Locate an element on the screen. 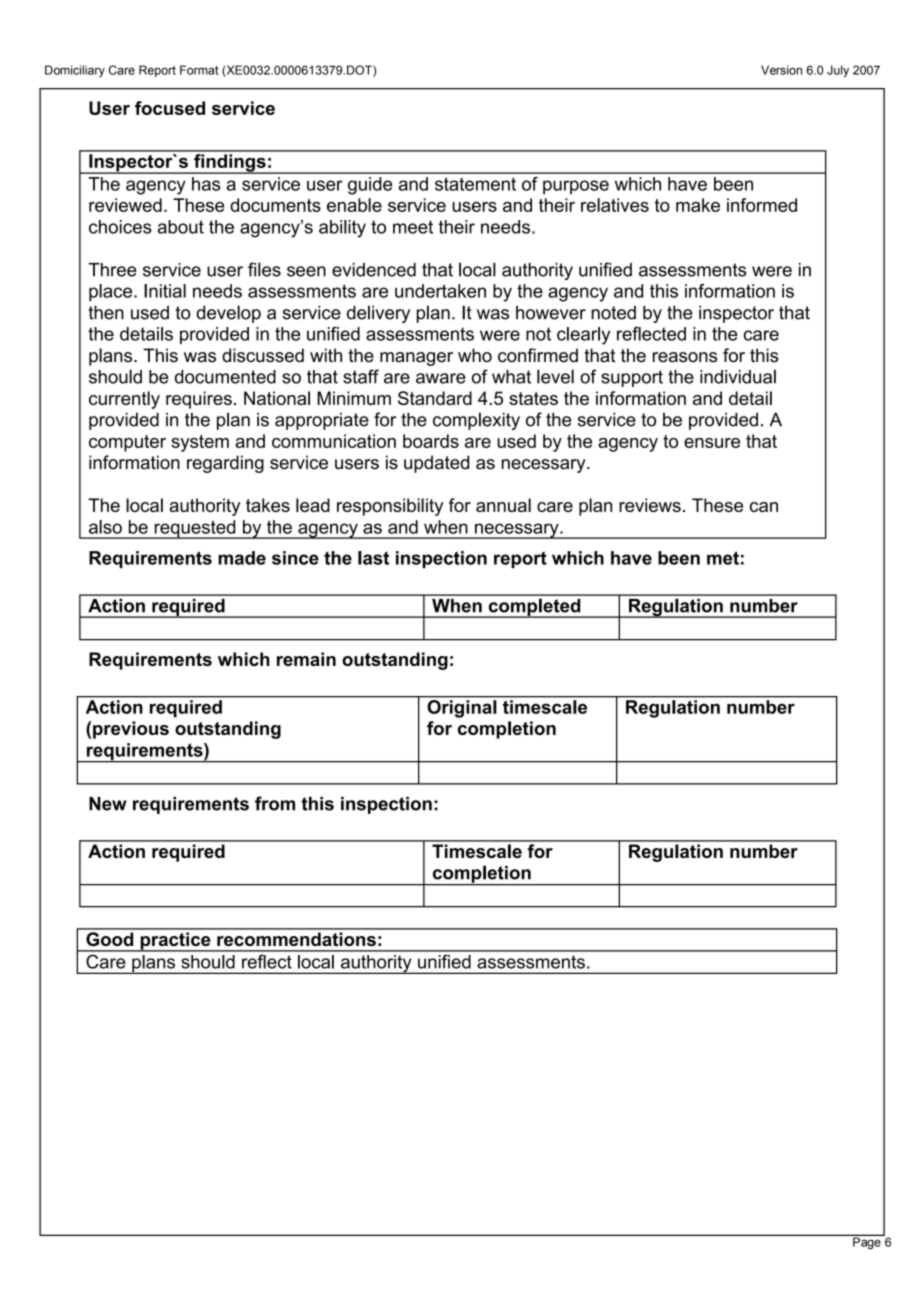 This screenshot has height=1308, width=924. remain is located at coordinates (306, 659).
